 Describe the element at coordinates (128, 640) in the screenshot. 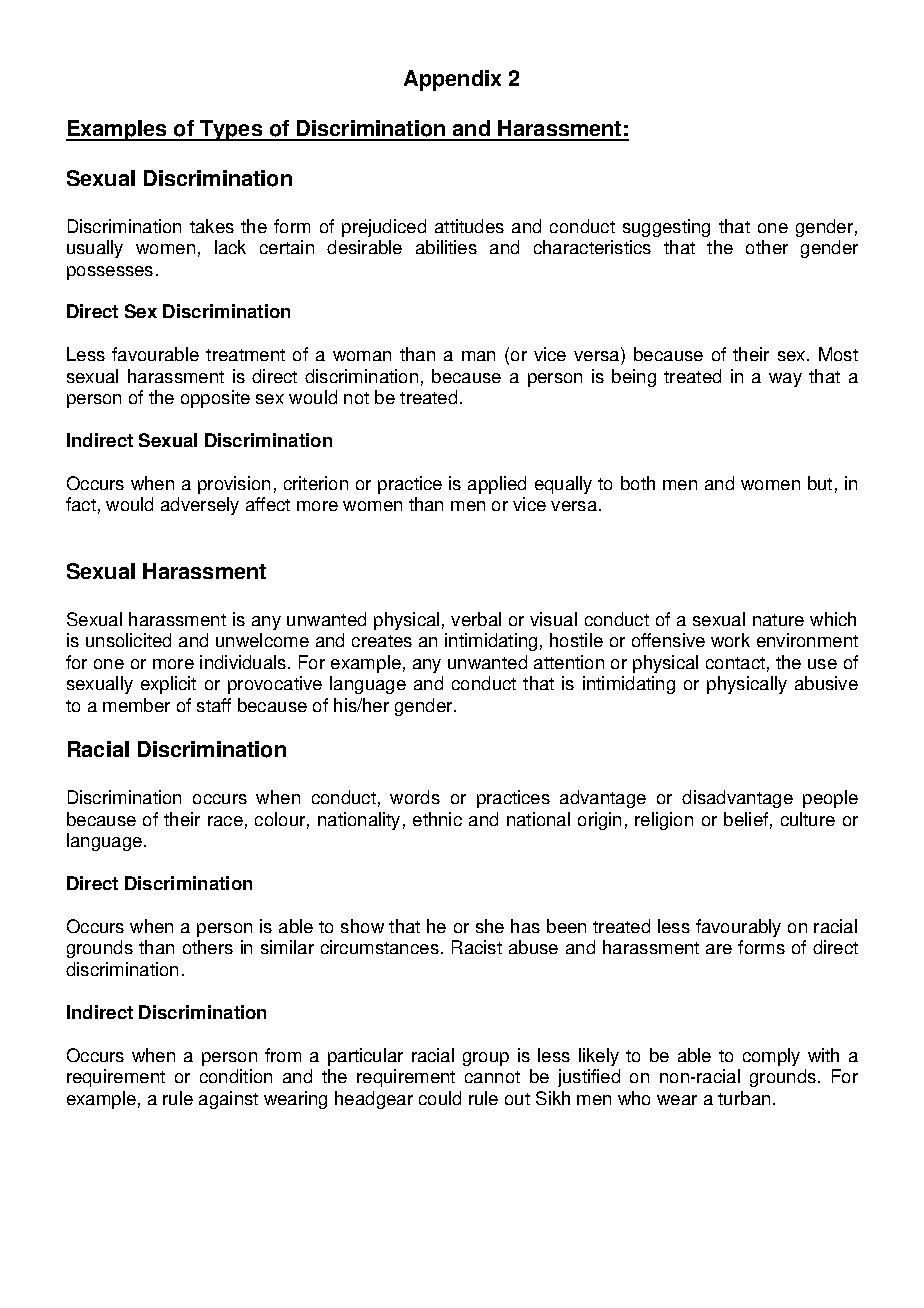

I see `unsolicited` at that location.
